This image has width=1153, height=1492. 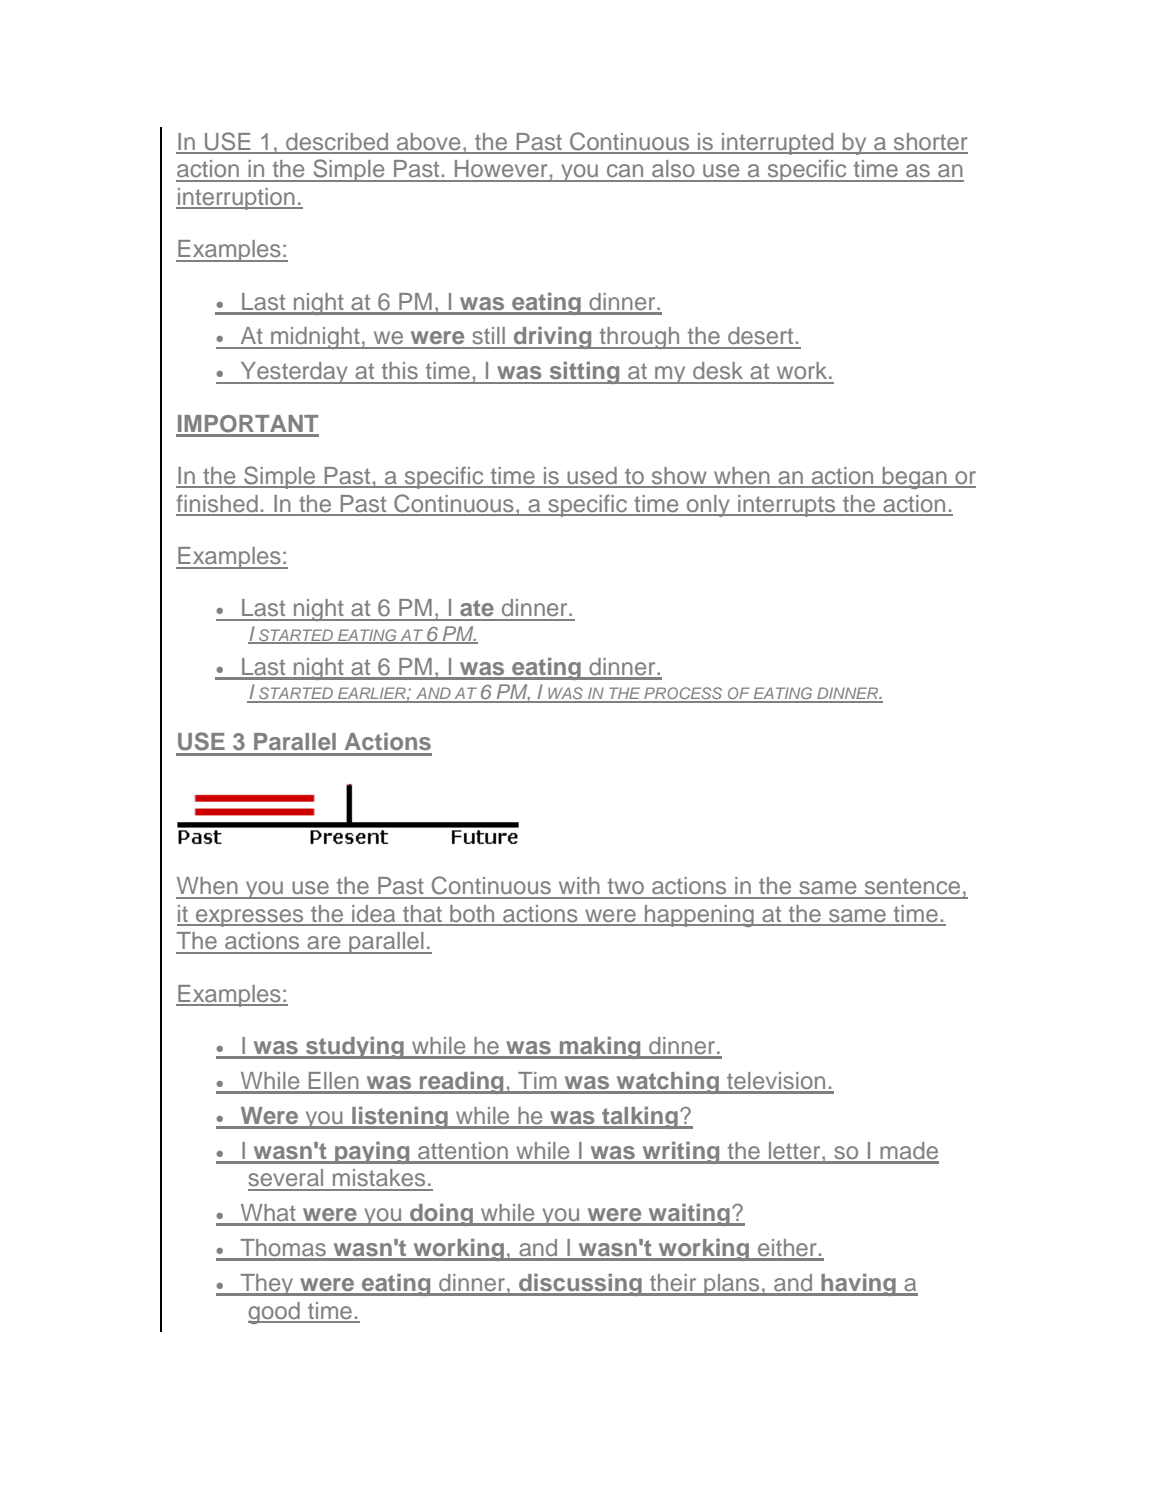 I want to click on They, so click(x=267, y=1285).
